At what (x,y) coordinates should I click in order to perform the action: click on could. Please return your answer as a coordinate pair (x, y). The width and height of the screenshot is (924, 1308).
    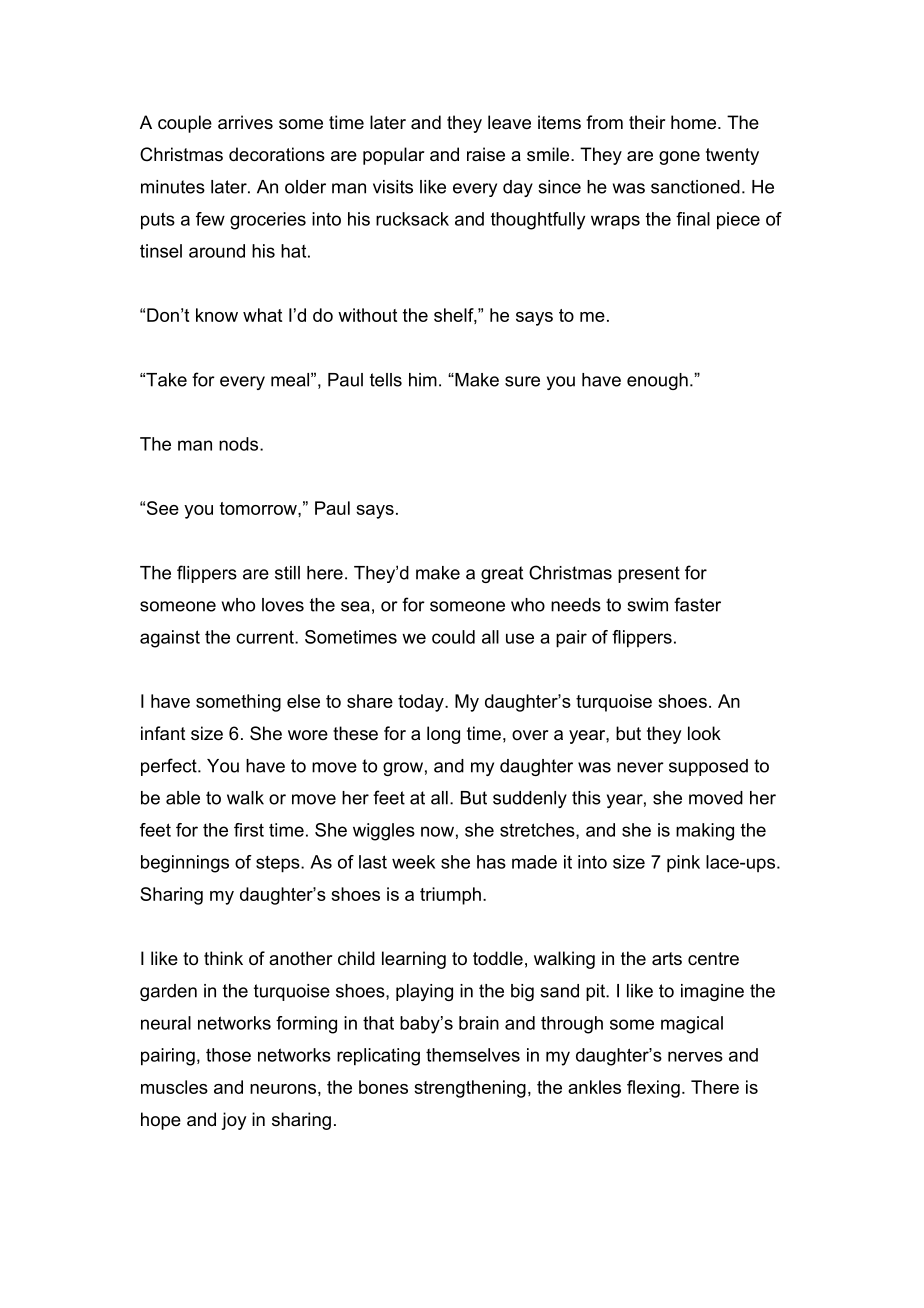
    Looking at the image, I should click on (453, 637).
